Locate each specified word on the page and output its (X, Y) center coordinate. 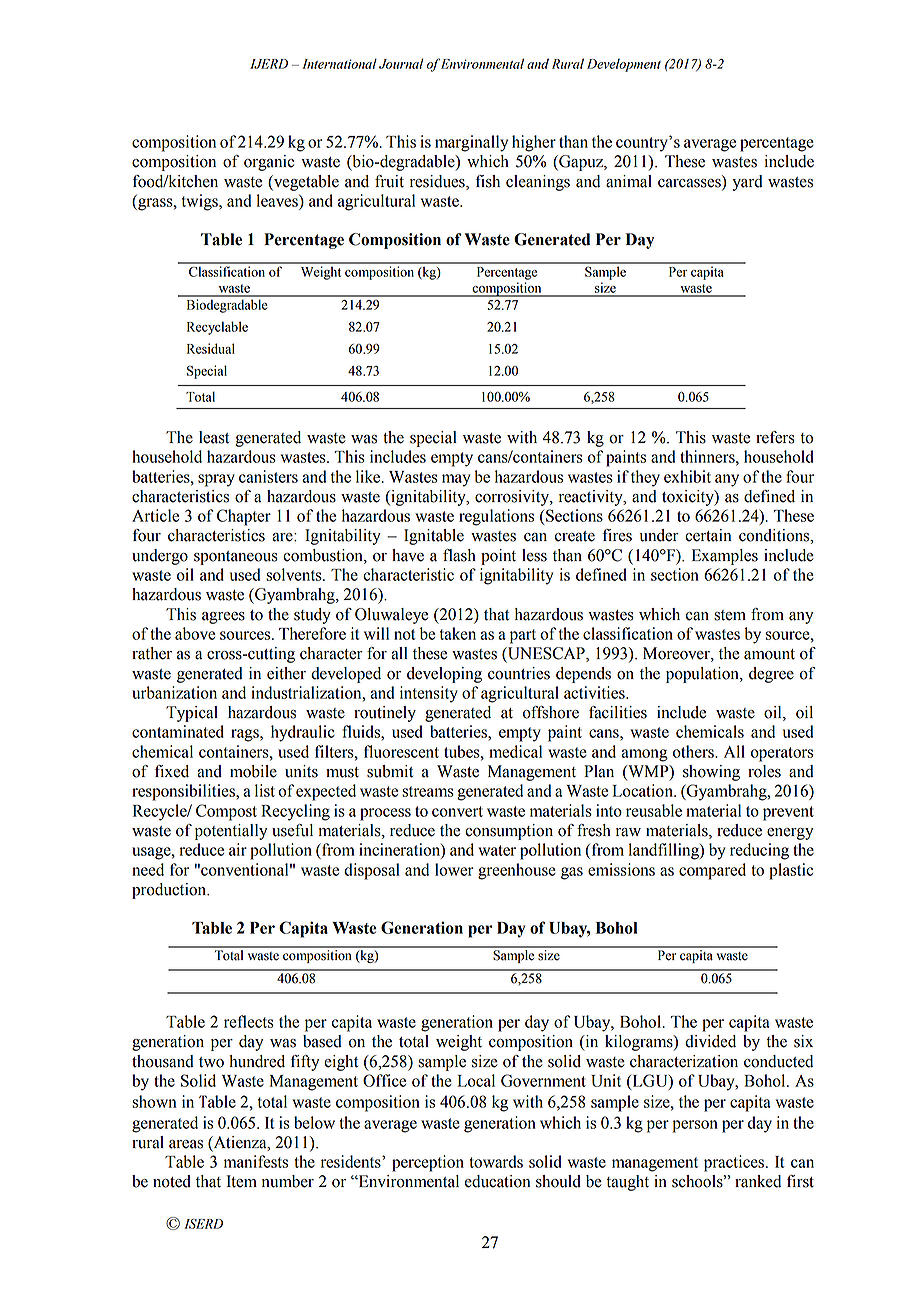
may (456, 480)
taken (458, 633)
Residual (211, 348)
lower (454, 869)
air (238, 849)
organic (269, 163)
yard (747, 183)
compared (712, 871)
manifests (256, 1161)
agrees (223, 618)
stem (730, 615)
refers (775, 437)
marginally (471, 143)
